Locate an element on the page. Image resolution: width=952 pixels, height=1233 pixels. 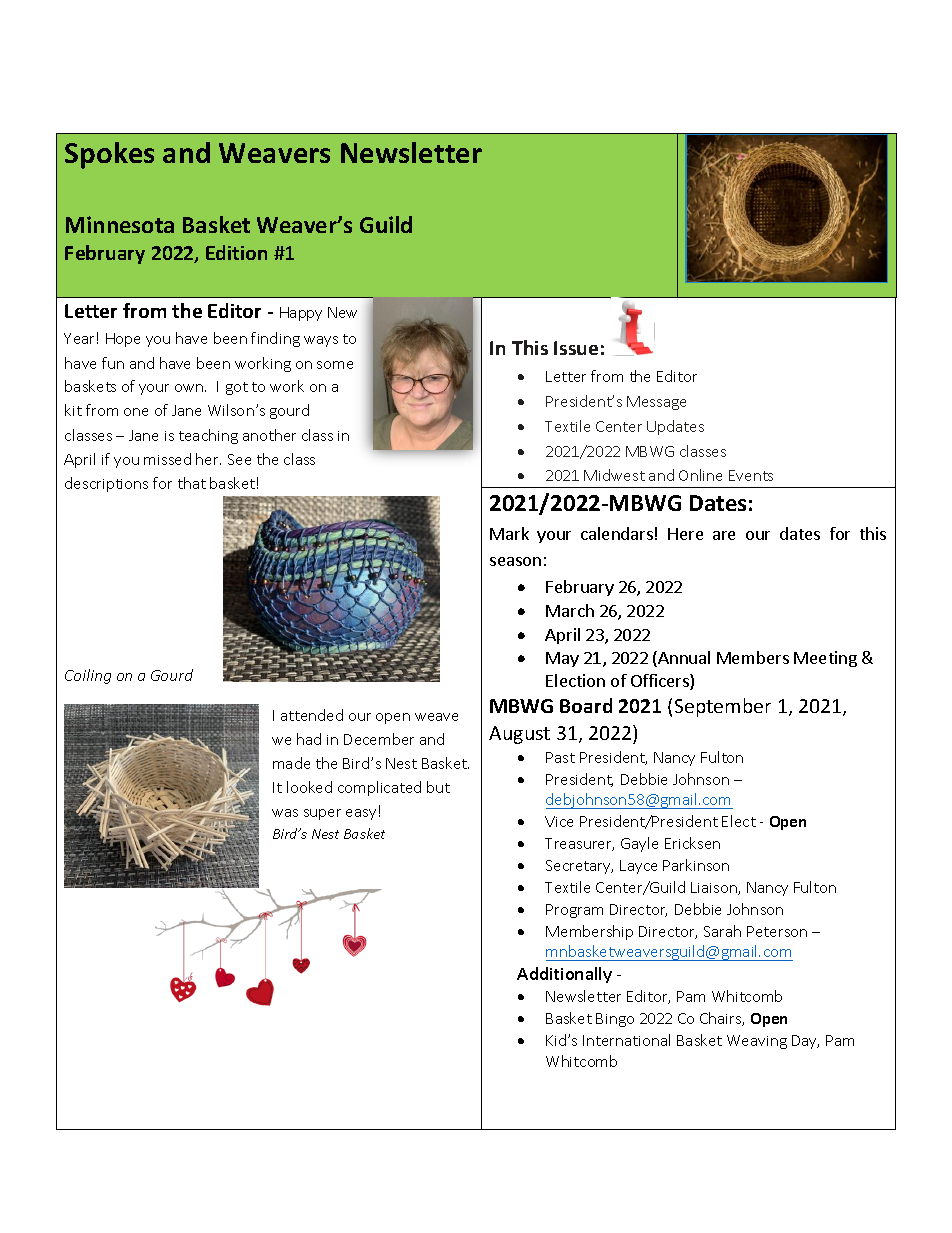
Message is located at coordinates (656, 403).
